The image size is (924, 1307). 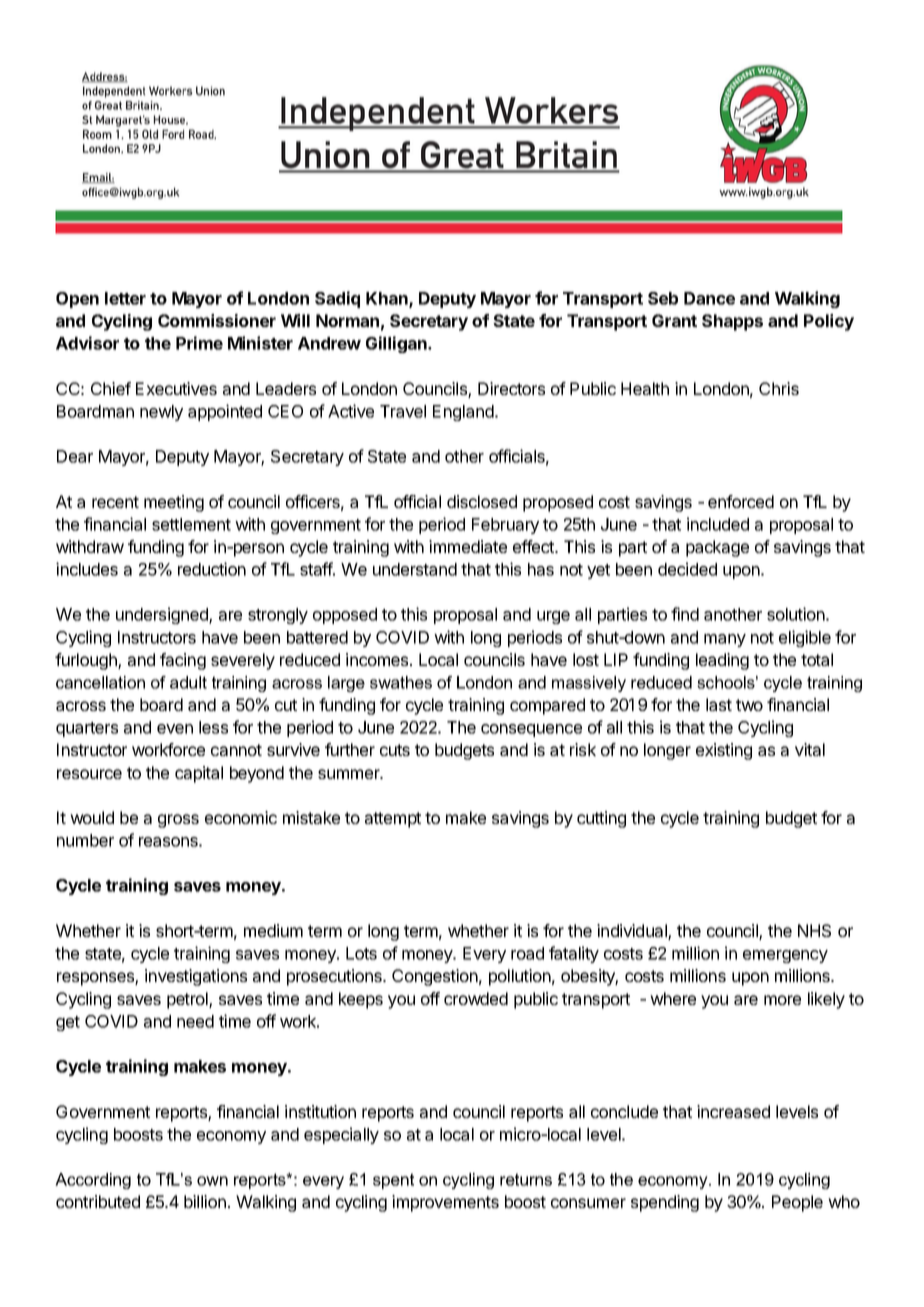 What do you see at coordinates (445, 1203) in the document?
I see `improvements` at bounding box center [445, 1203].
